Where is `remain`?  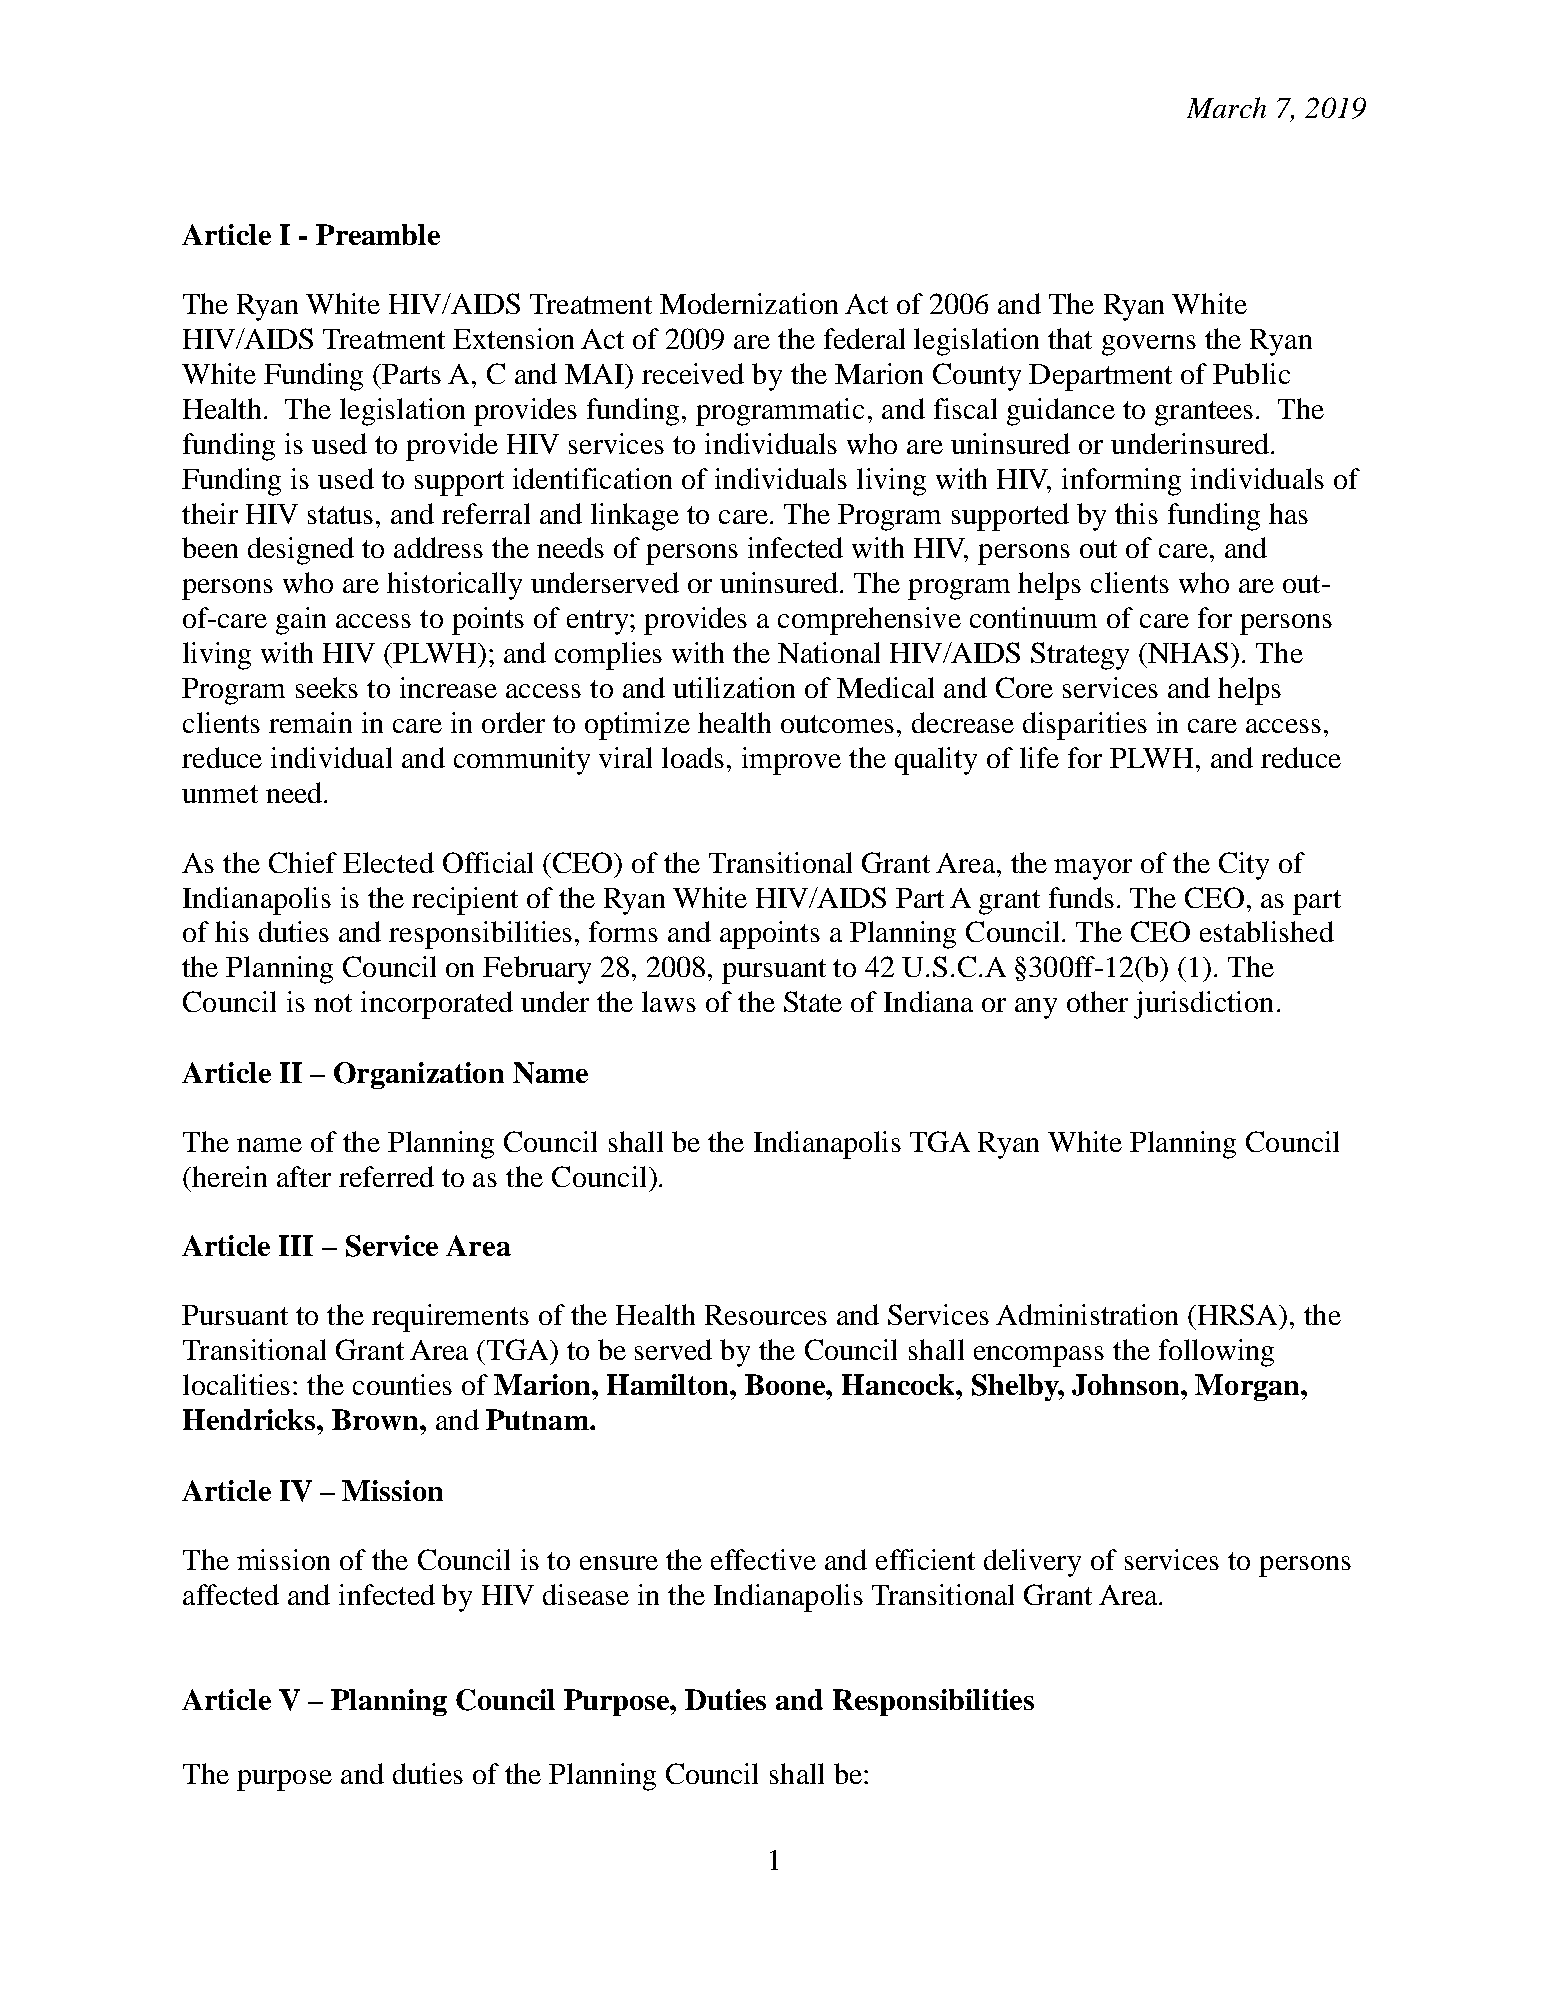
remain is located at coordinates (310, 722).
